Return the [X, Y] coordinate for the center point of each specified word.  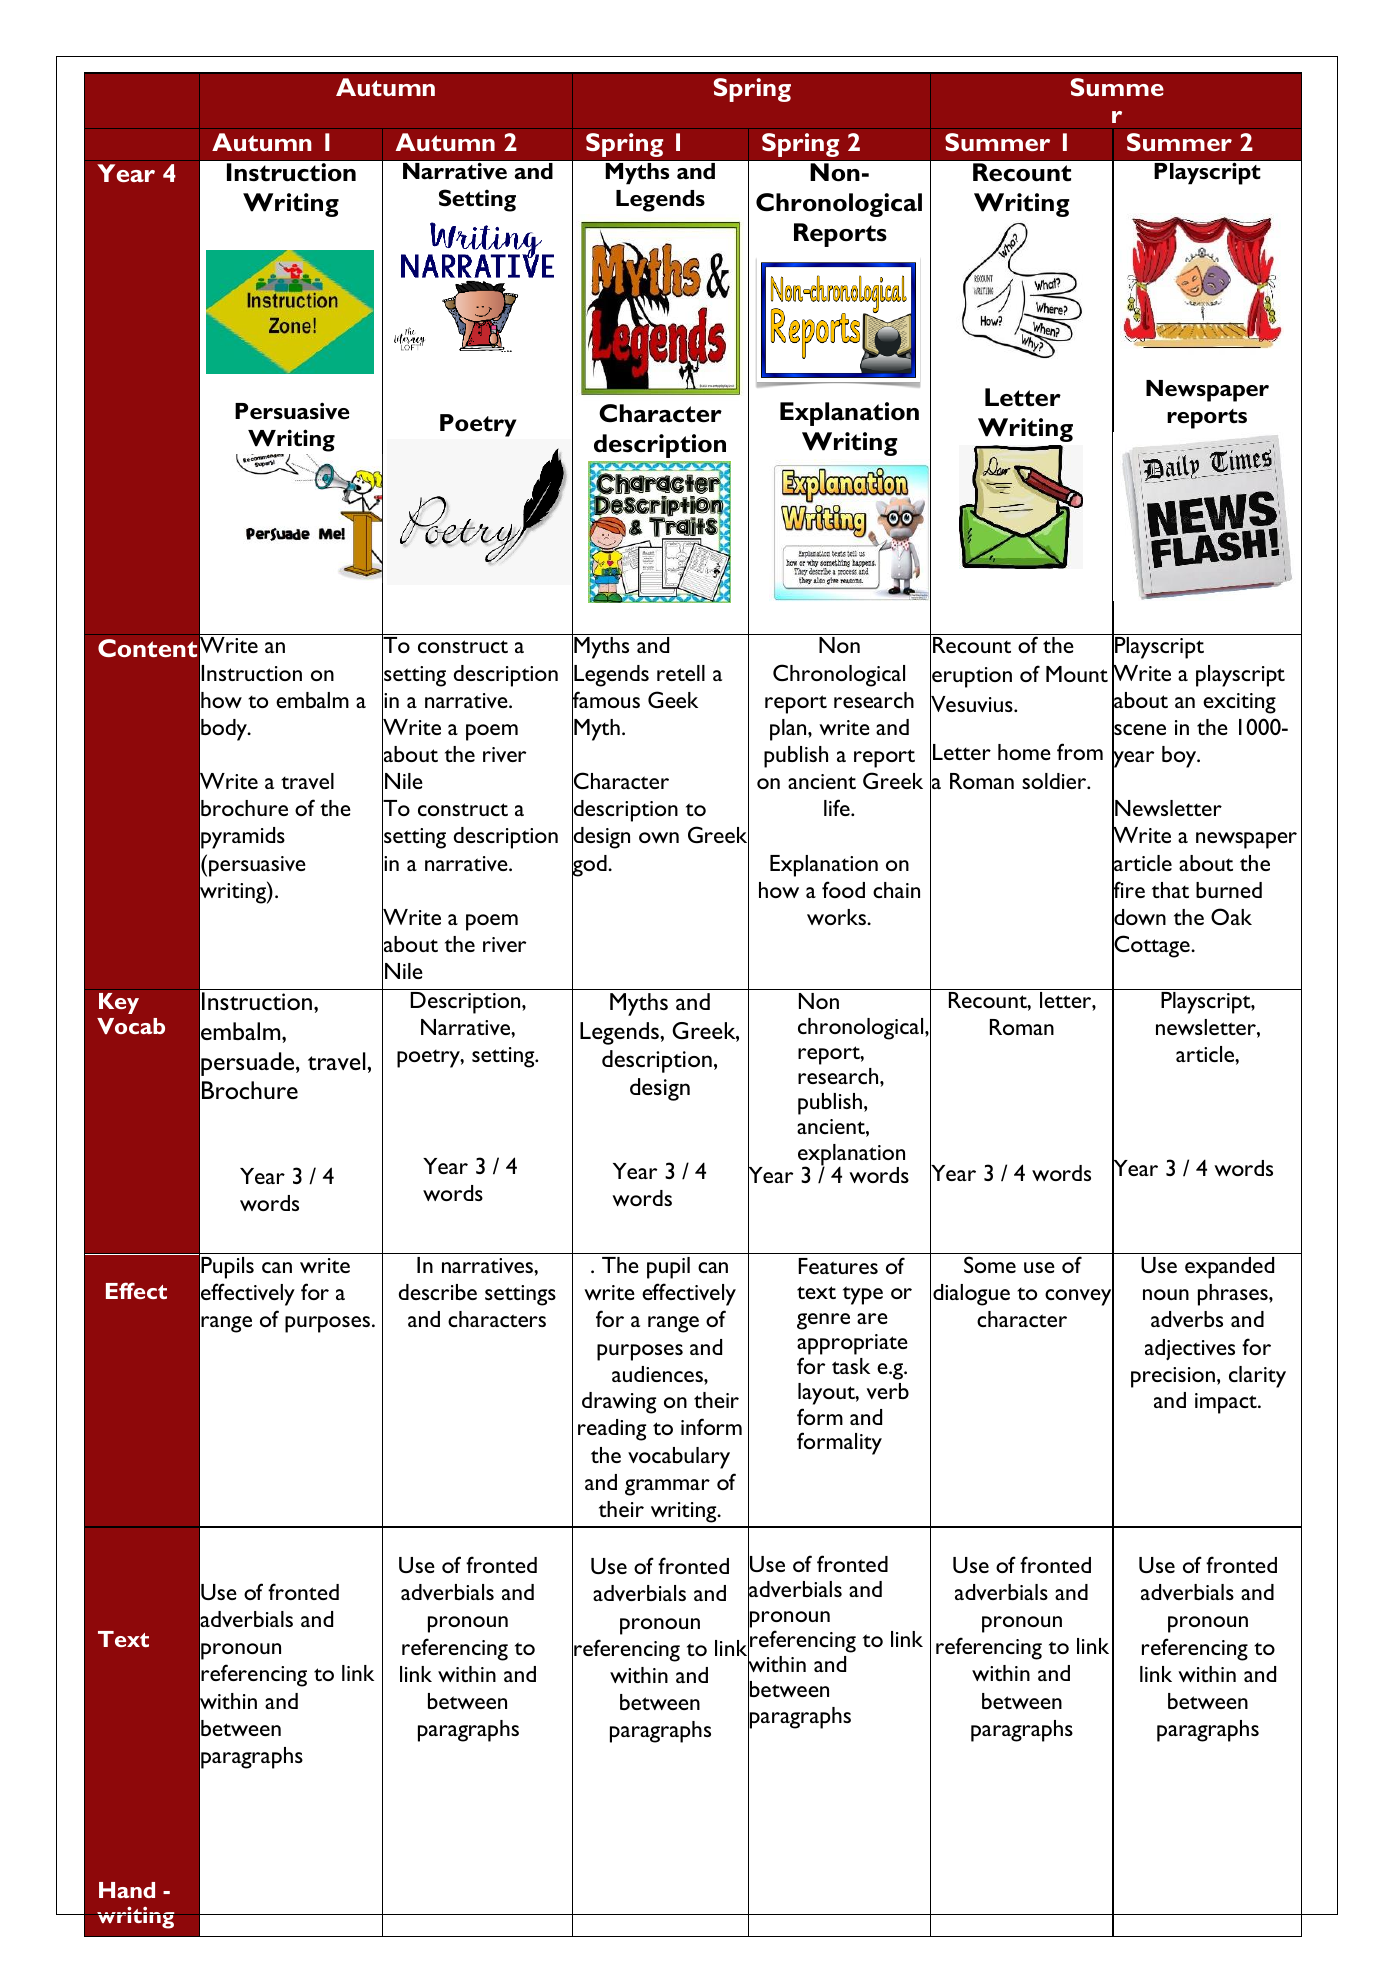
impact [1227, 1403]
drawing [619, 1403]
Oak [1231, 916]
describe [438, 1292]
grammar [667, 1487]
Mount [1077, 674]
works [837, 917]
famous [606, 700]
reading [612, 1430]
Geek [673, 699]
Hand [127, 1890]
